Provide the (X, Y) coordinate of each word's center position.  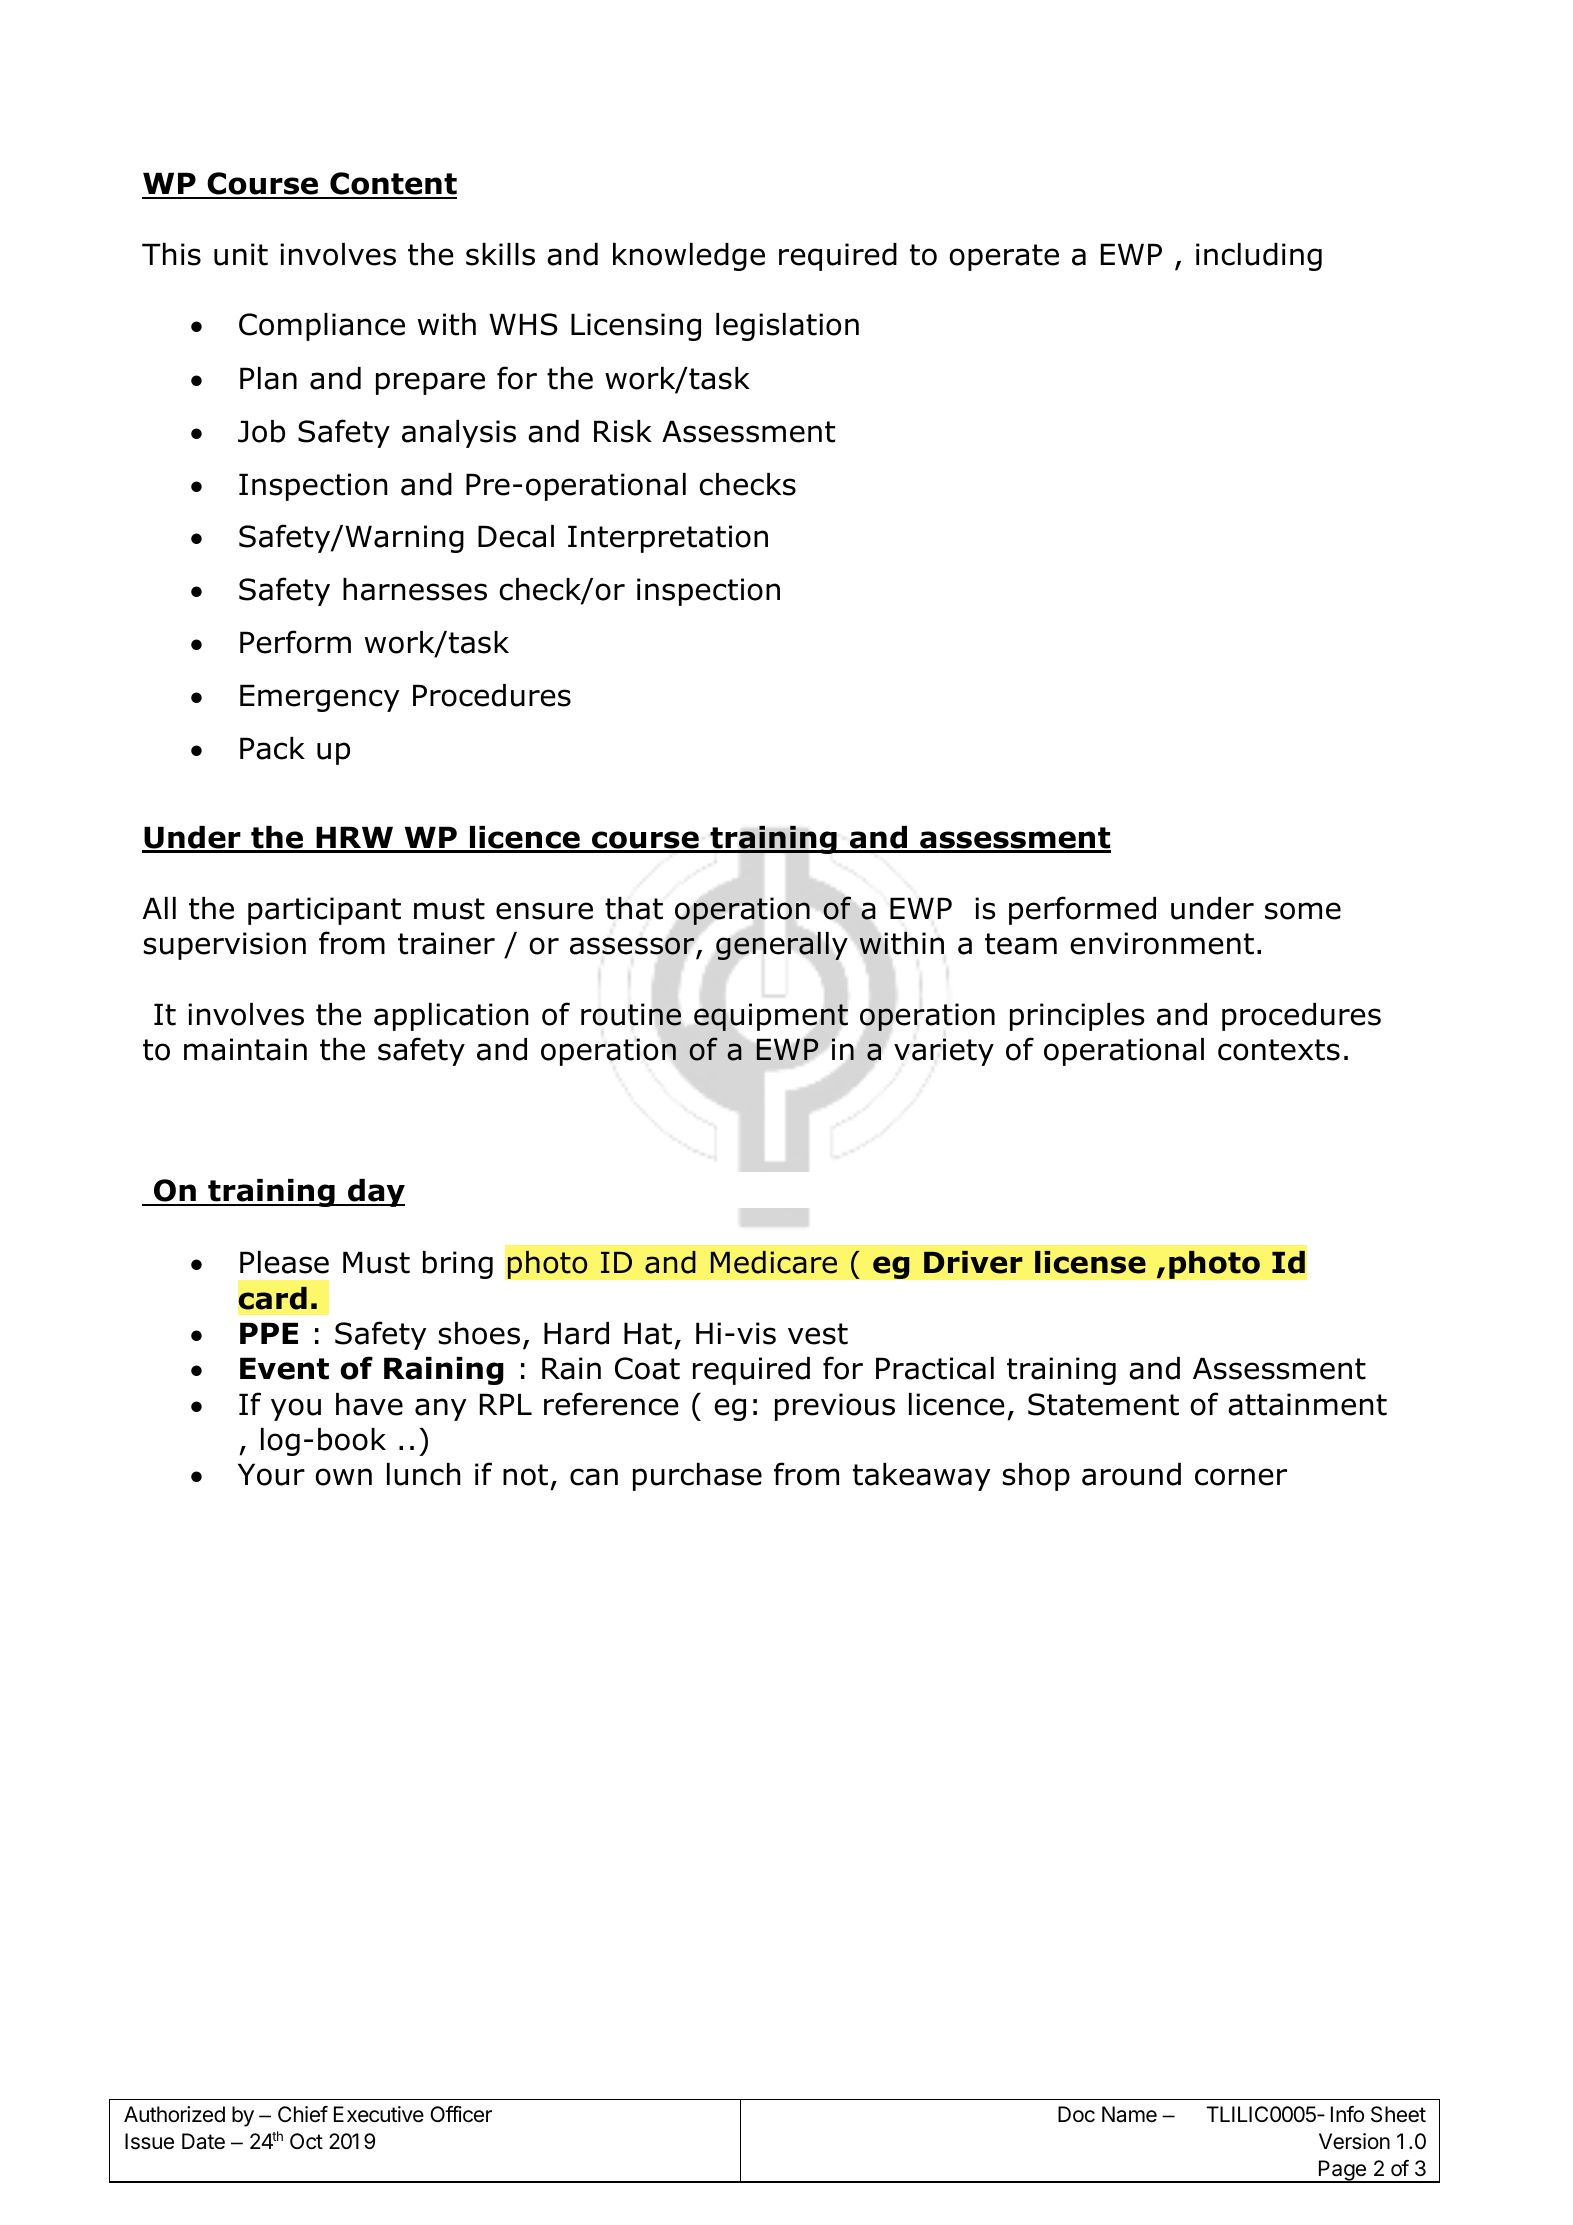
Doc (1076, 2114)
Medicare (774, 1262)
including (1259, 257)
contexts (1279, 1050)
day (375, 1193)
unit (241, 254)
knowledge (689, 257)
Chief (303, 2114)
